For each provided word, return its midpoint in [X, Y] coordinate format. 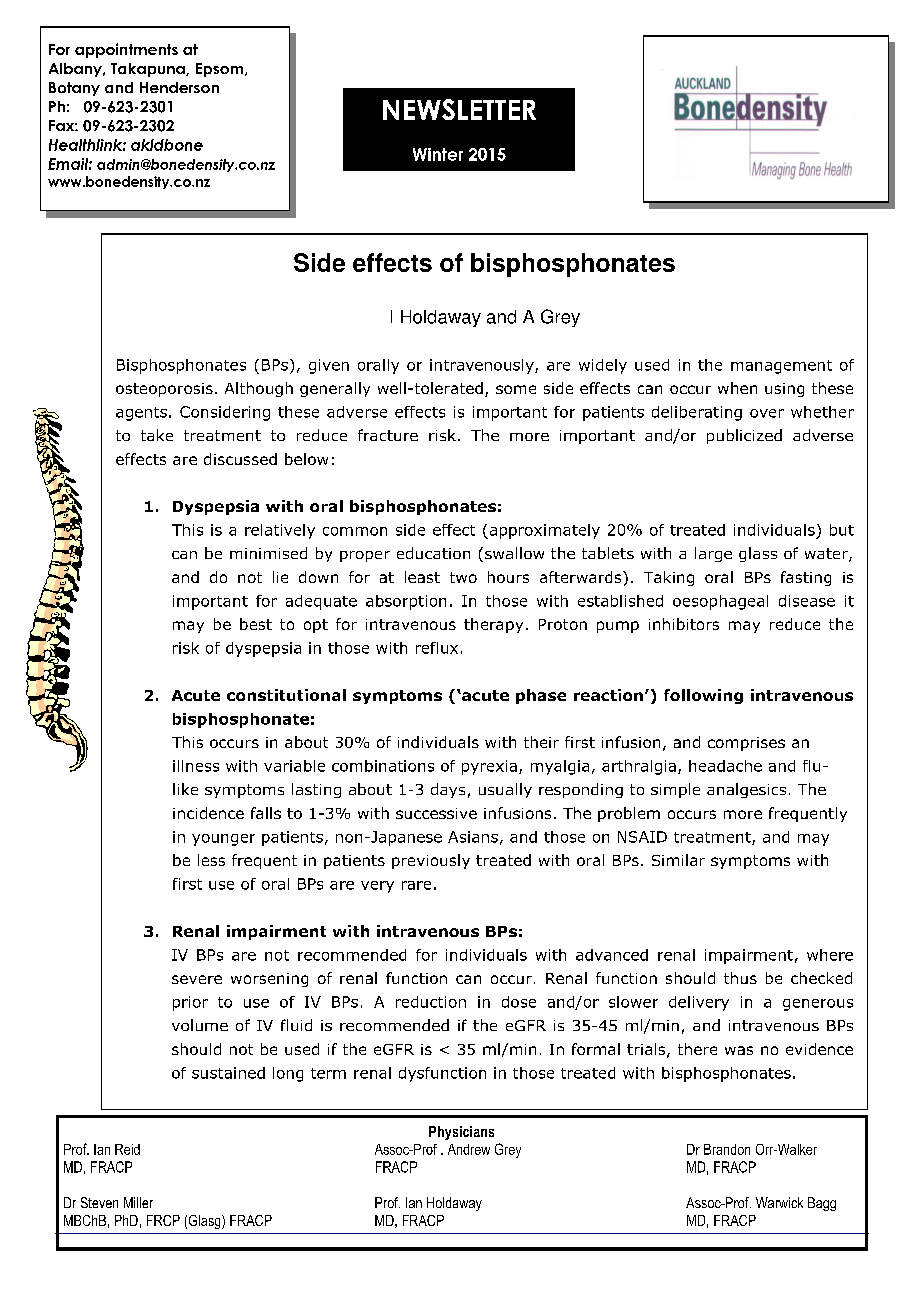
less [211, 860]
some [516, 389]
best [256, 624]
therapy [493, 625]
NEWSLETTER [459, 109]
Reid [127, 1149]
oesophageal [720, 602]
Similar [678, 860]
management [781, 367]
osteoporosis [164, 390]
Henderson [179, 87]
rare [416, 885]
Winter [438, 154]
